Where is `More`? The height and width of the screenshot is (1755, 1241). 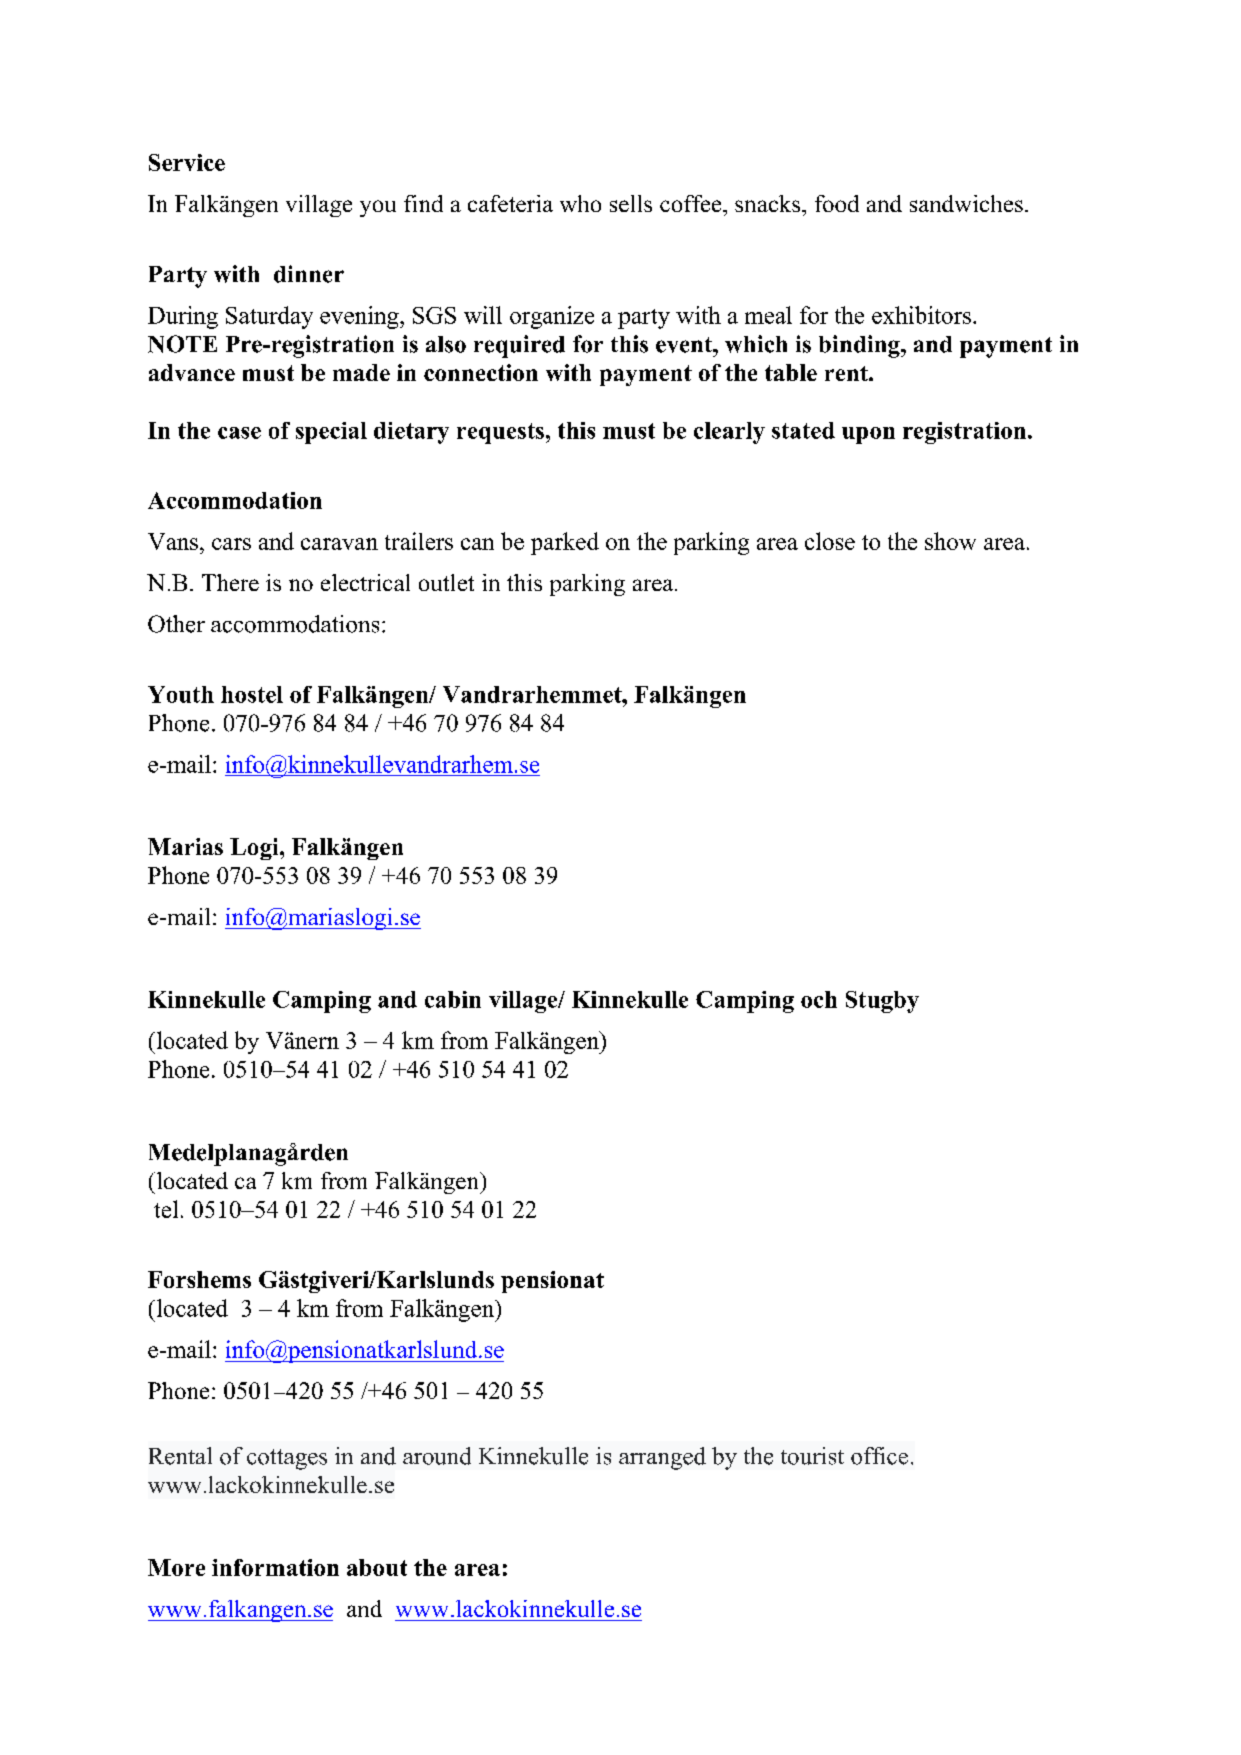
More is located at coordinates (176, 1567).
